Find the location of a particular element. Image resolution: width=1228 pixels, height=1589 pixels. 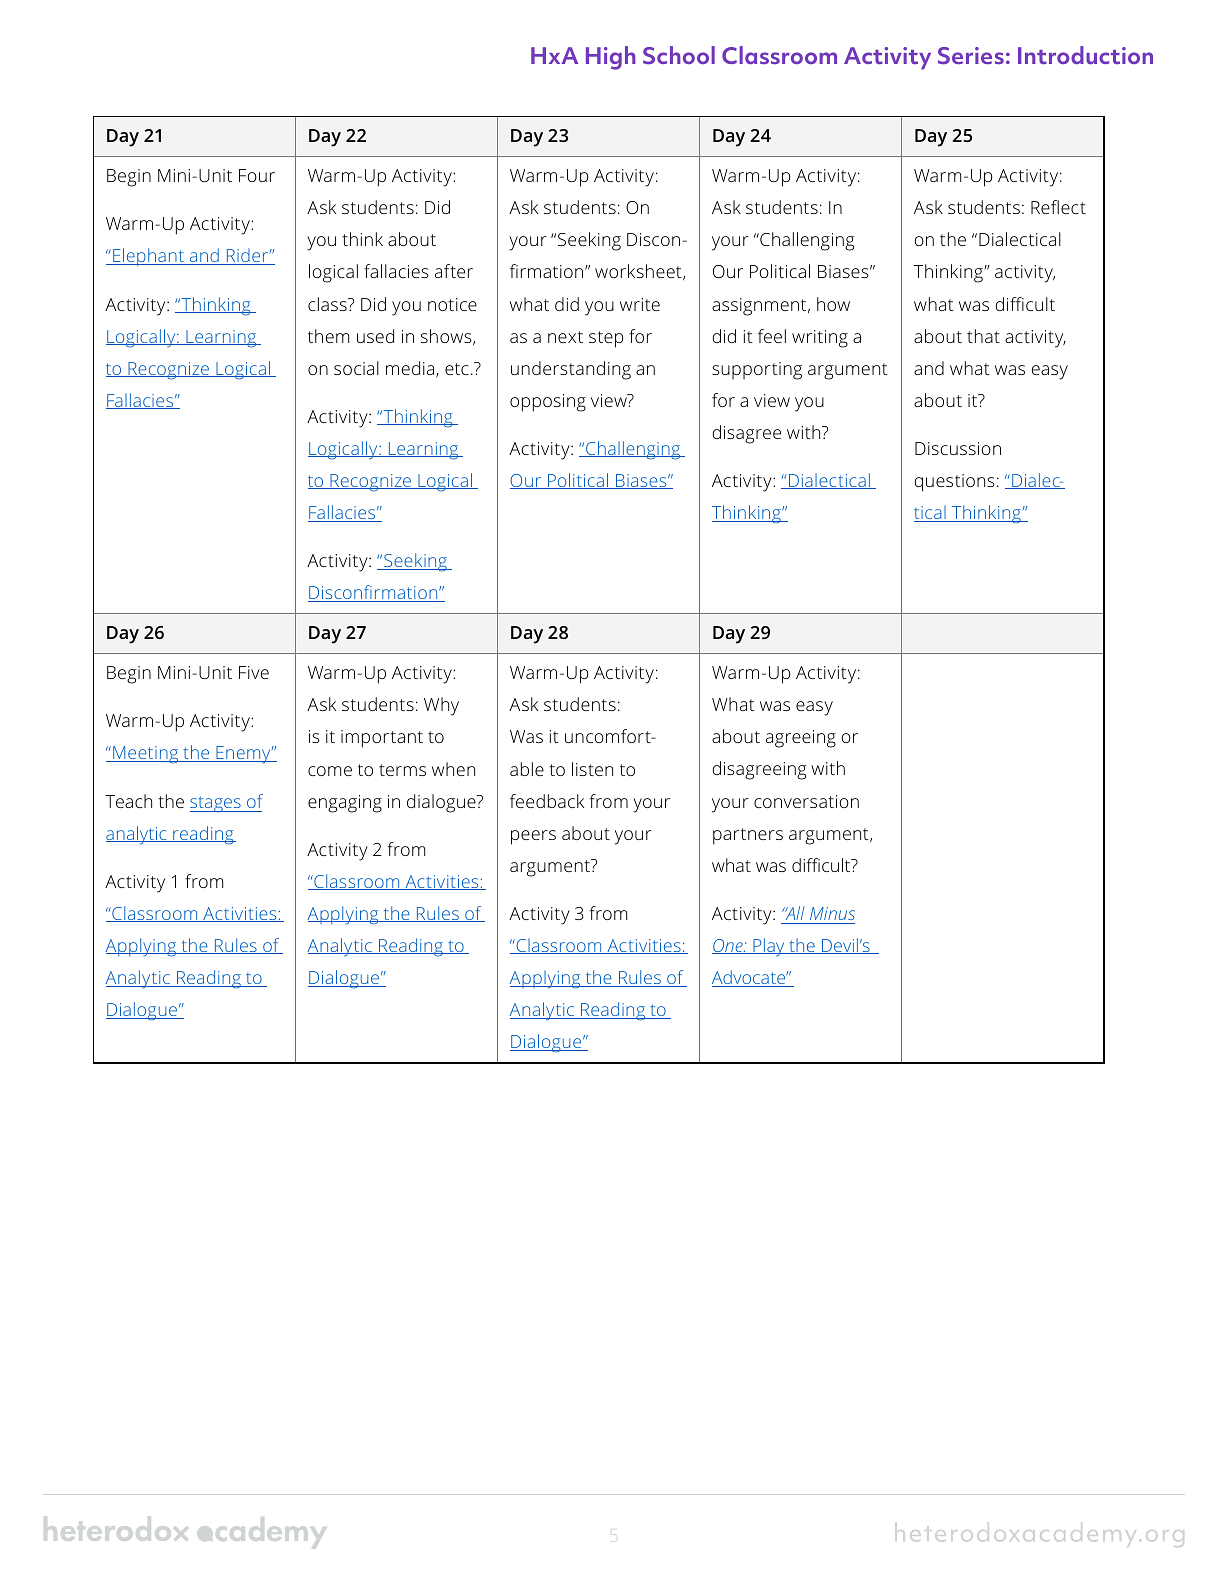

Four is located at coordinates (257, 175).
